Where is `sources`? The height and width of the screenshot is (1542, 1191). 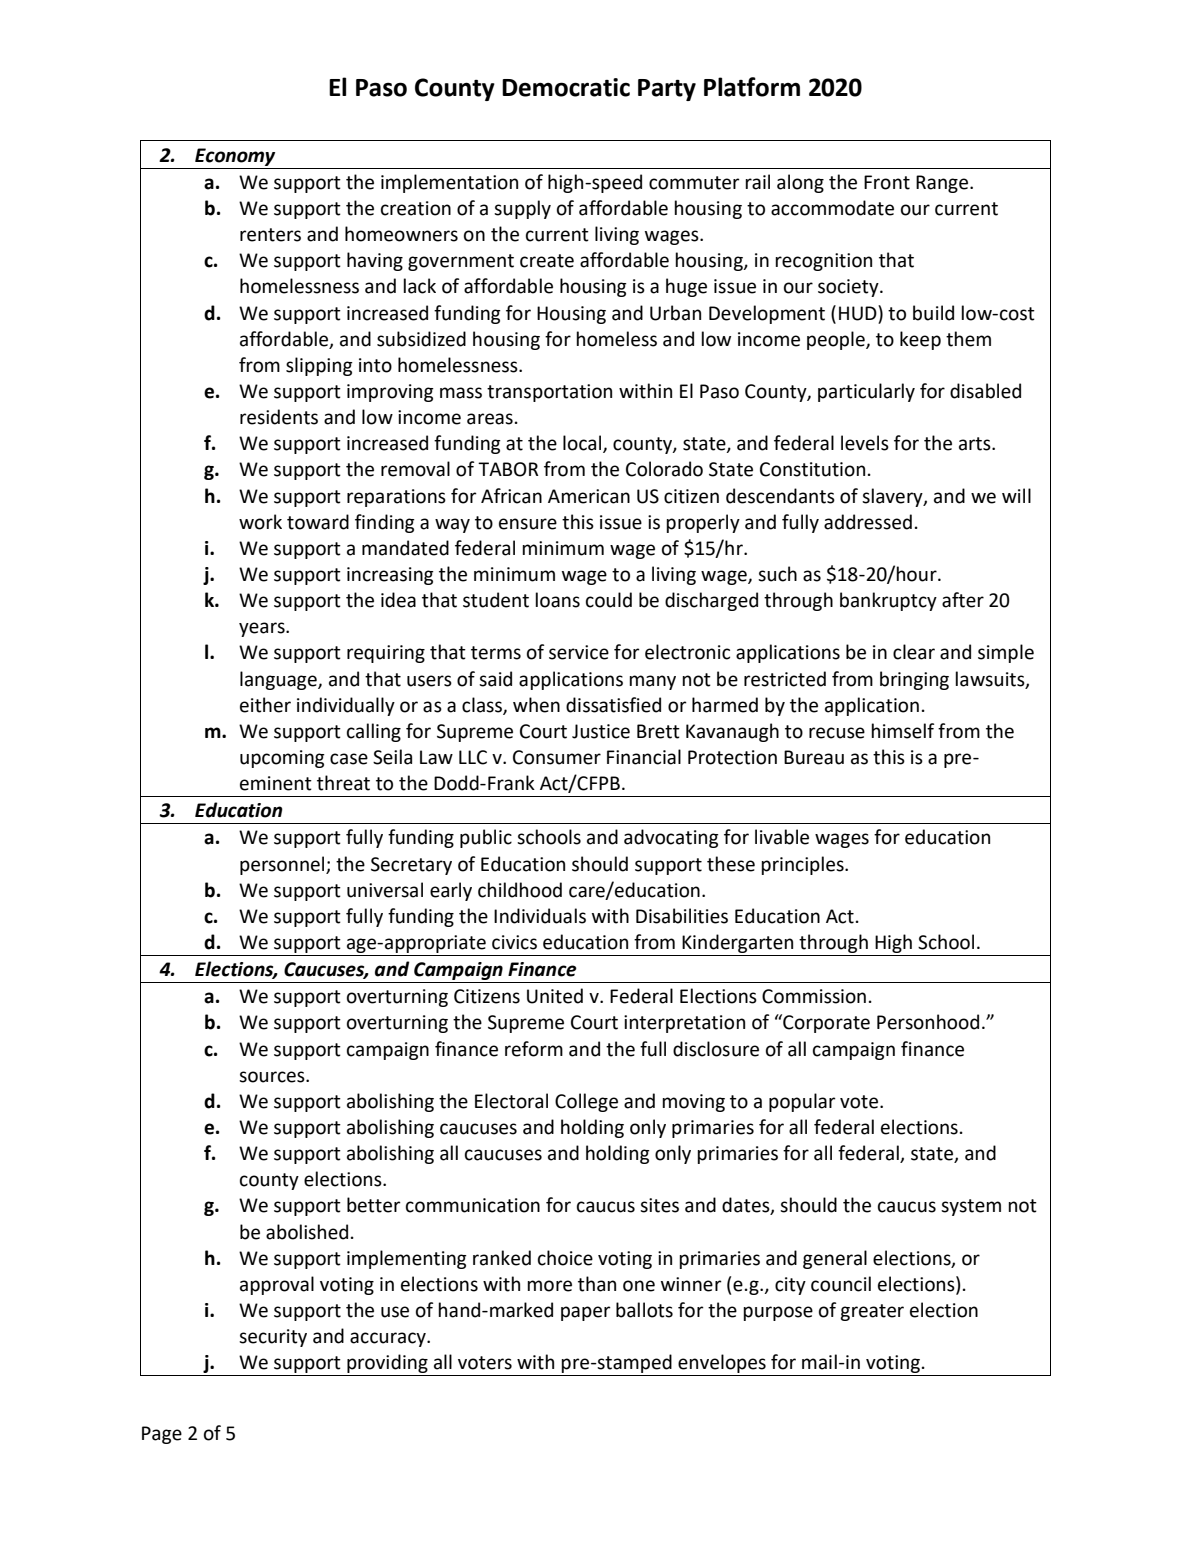
sources is located at coordinates (273, 1077).
